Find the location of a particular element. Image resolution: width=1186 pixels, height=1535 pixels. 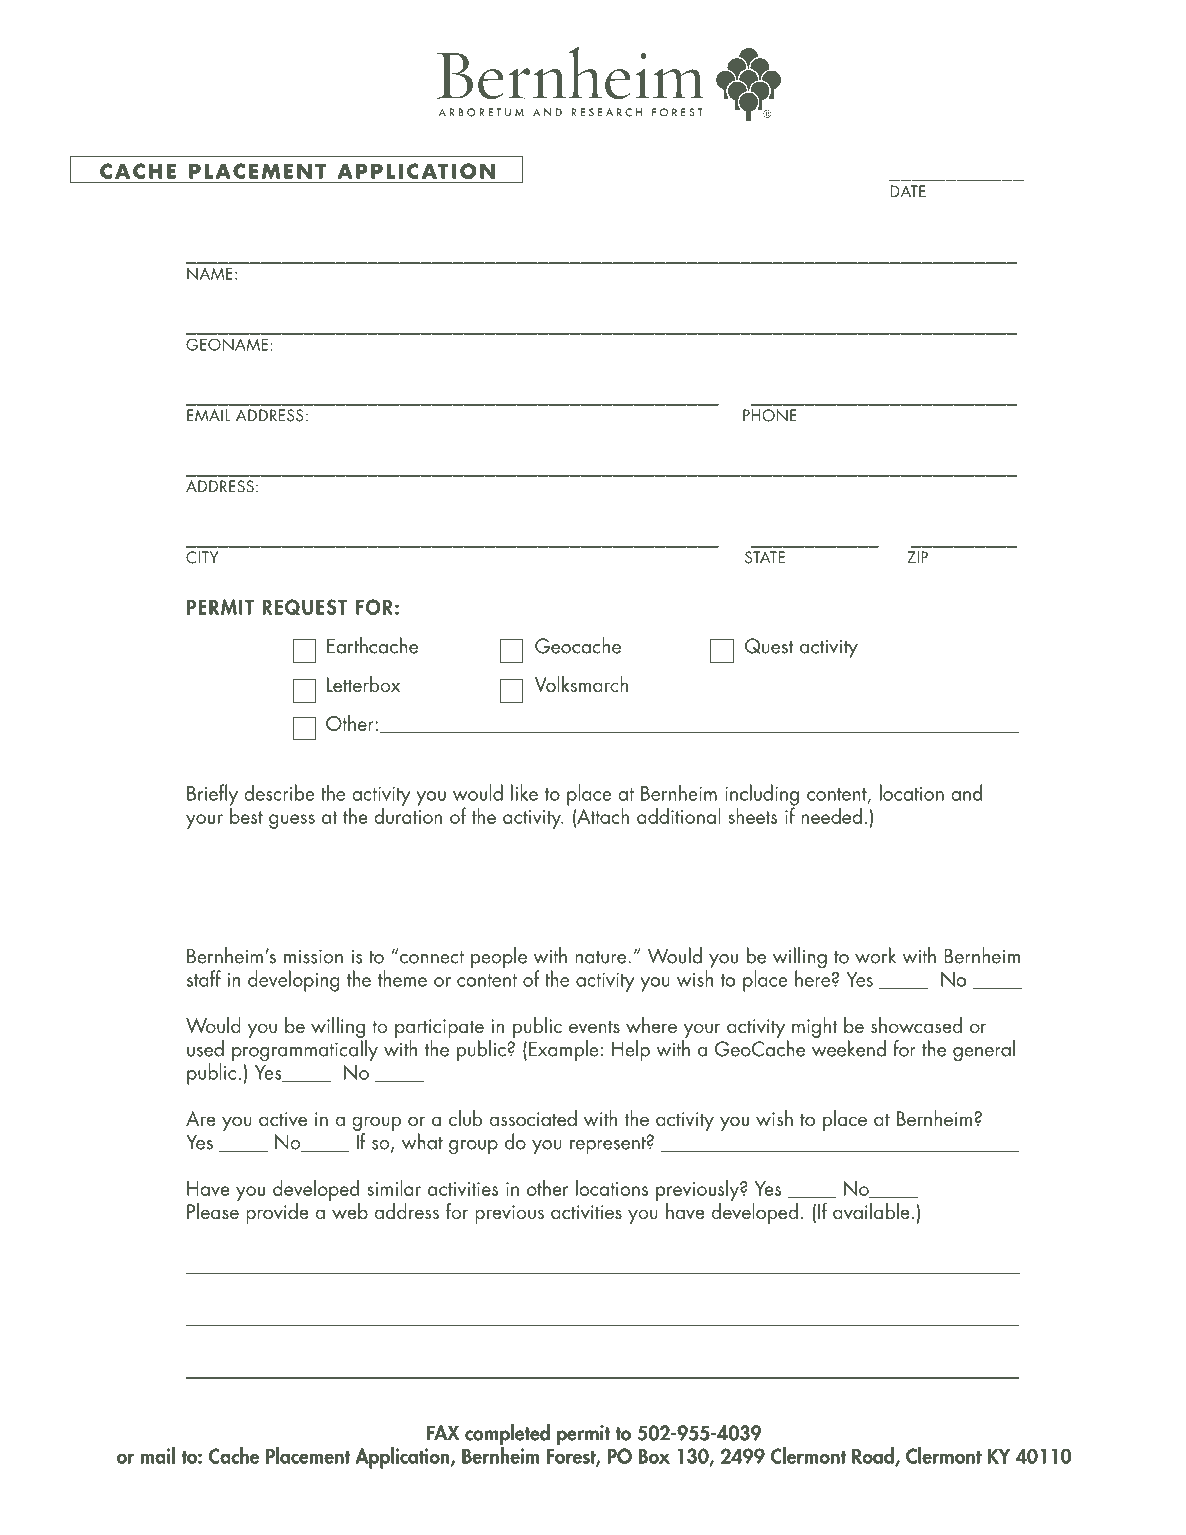

events is located at coordinates (594, 1026).
